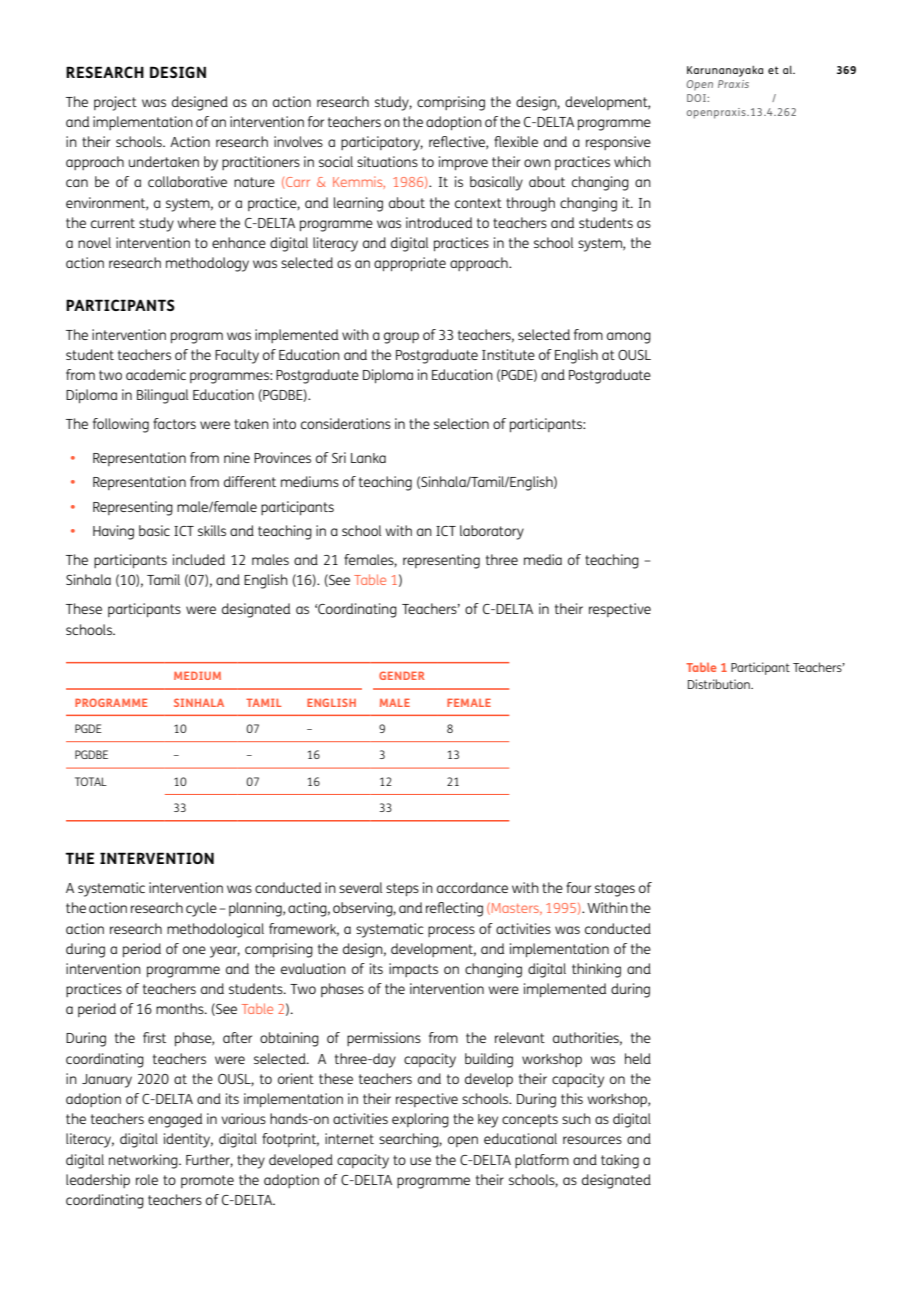 This document has width=924, height=1308. What do you see at coordinates (420, 1161) in the document?
I see `use` at bounding box center [420, 1161].
